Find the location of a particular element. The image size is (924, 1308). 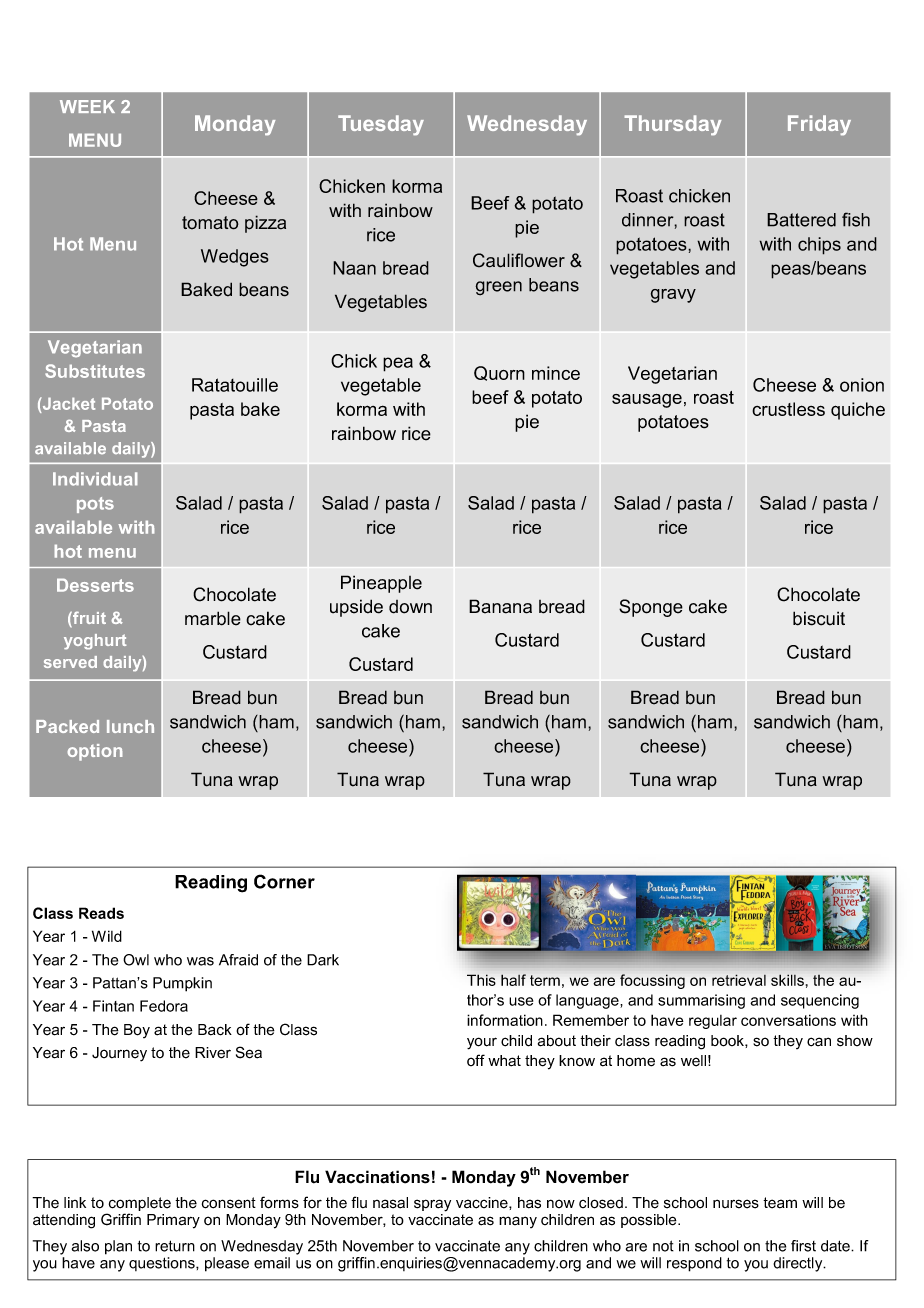

This is located at coordinates (481, 980).
